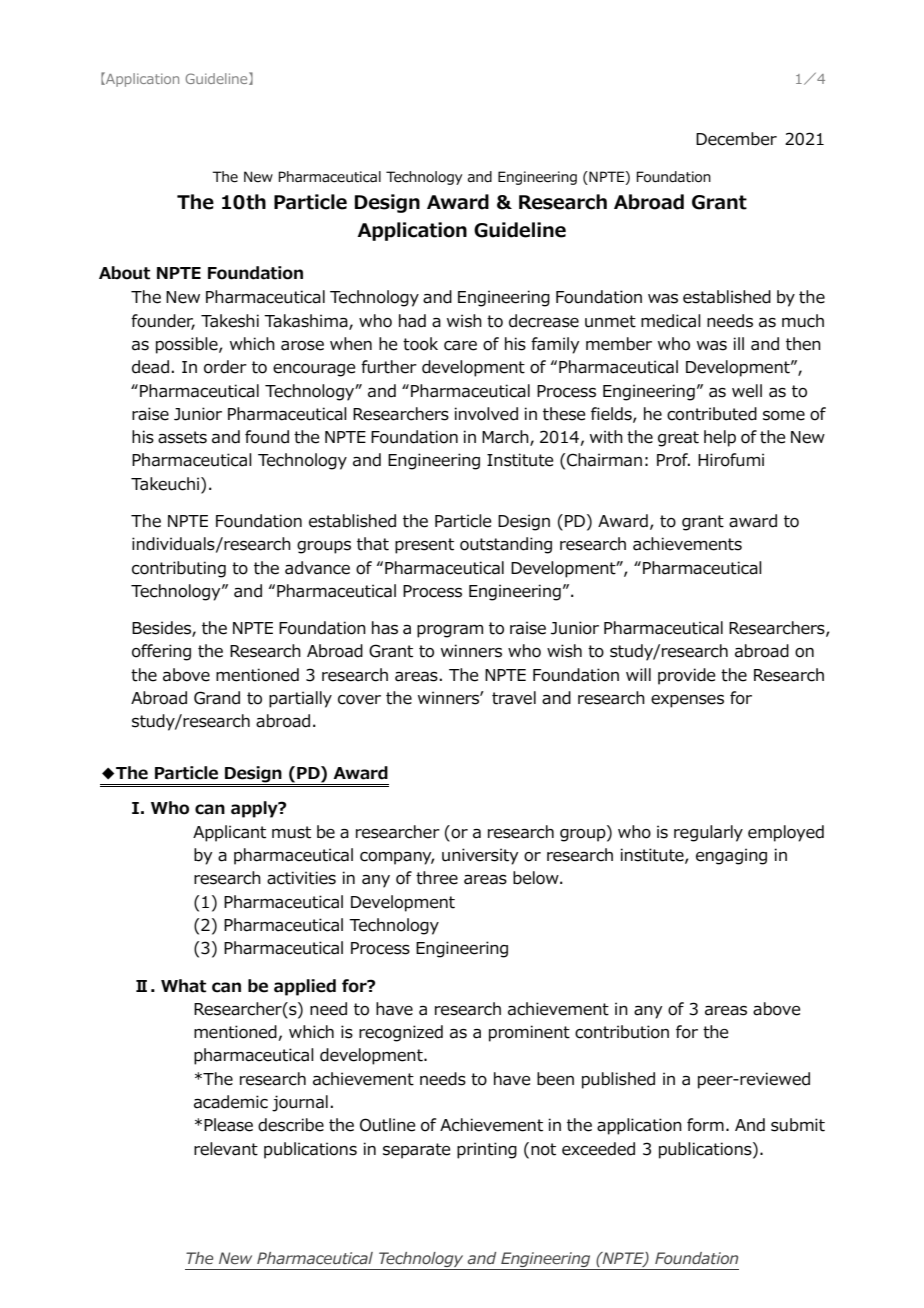 Image resolution: width=924 pixels, height=1308 pixels. I want to click on What, so click(183, 986).
